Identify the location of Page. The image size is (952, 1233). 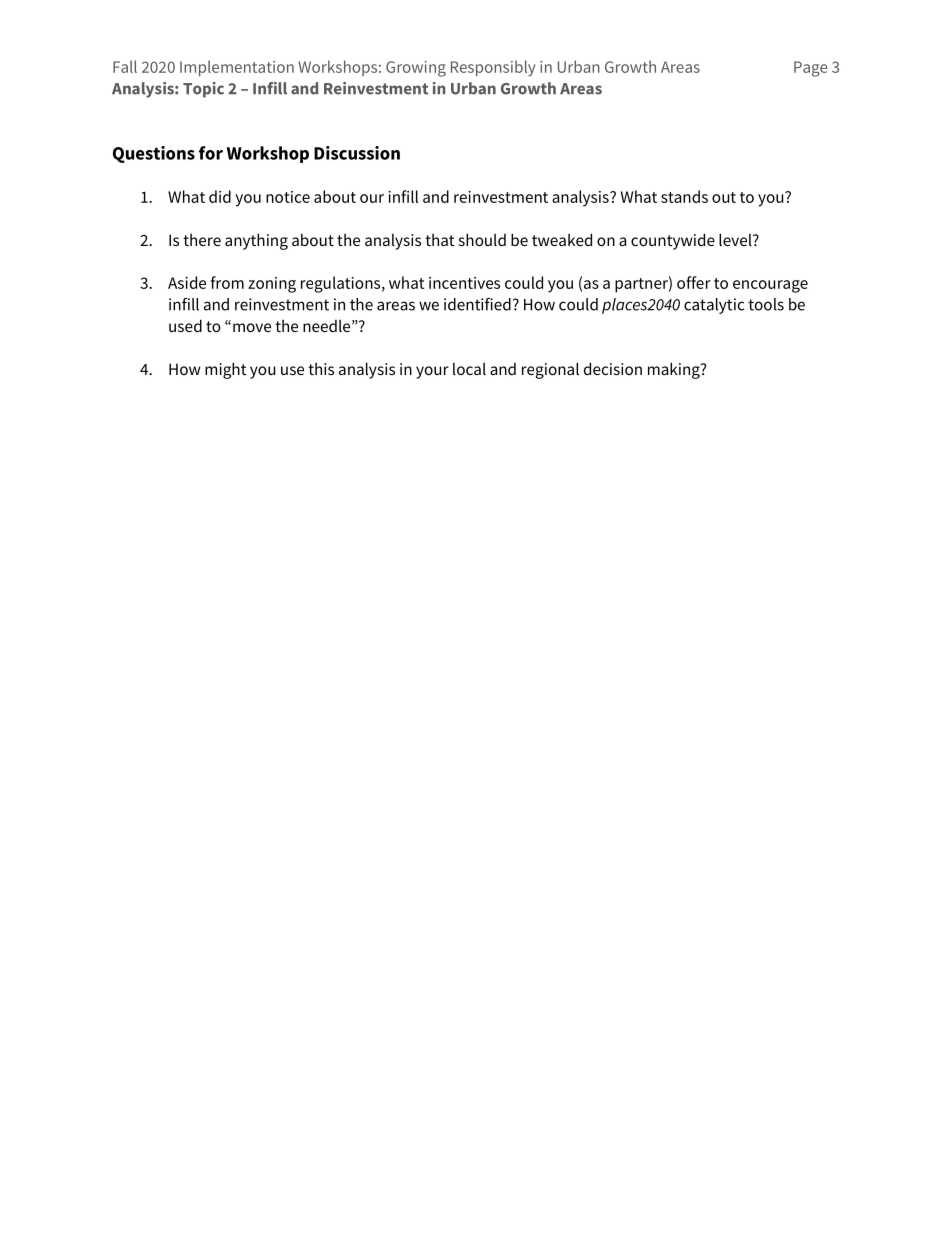
(811, 69).
